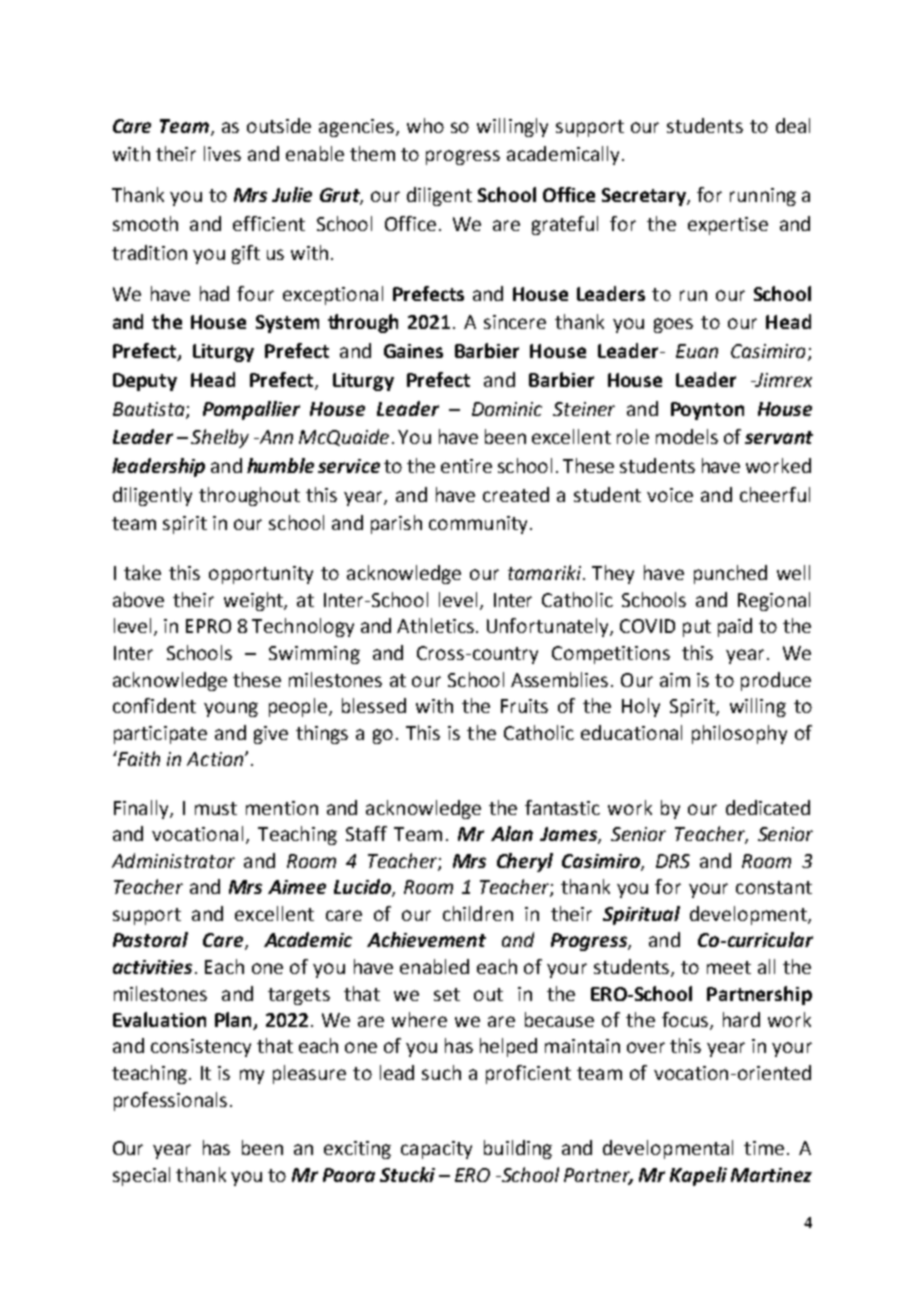 Image resolution: width=924 pixels, height=1308 pixels. Describe the element at coordinates (763, 197) in the document. I see `running` at that location.
